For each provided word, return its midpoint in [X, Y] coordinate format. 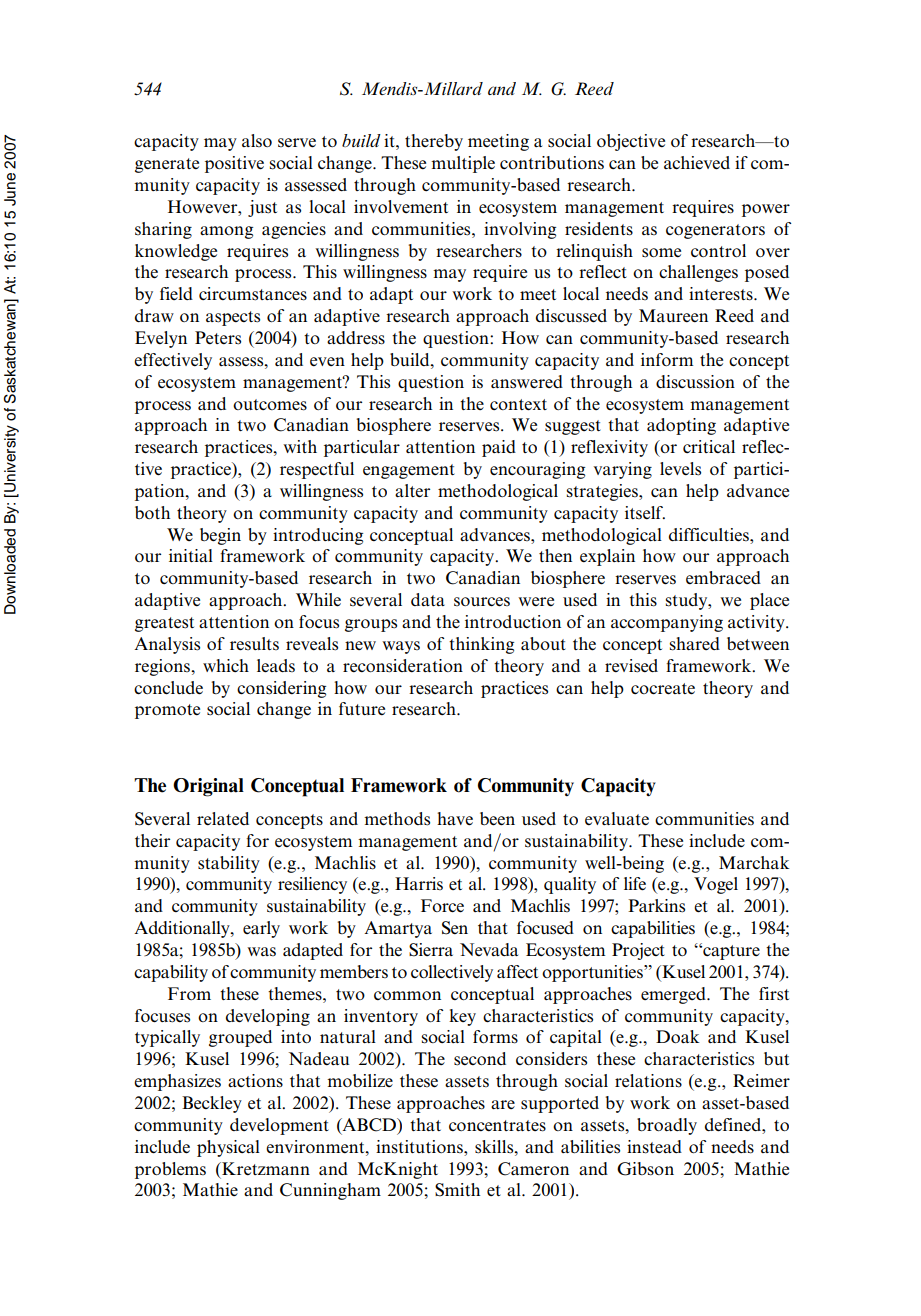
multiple [463, 164]
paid [499, 448]
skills [495, 1147]
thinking [481, 645]
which [226, 665]
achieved [697, 163]
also [257, 140]
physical [228, 1148]
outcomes [270, 405]
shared [695, 644]
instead [654, 1147]
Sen [455, 928]
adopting [681, 426]
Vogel [716, 885]
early [261, 929]
